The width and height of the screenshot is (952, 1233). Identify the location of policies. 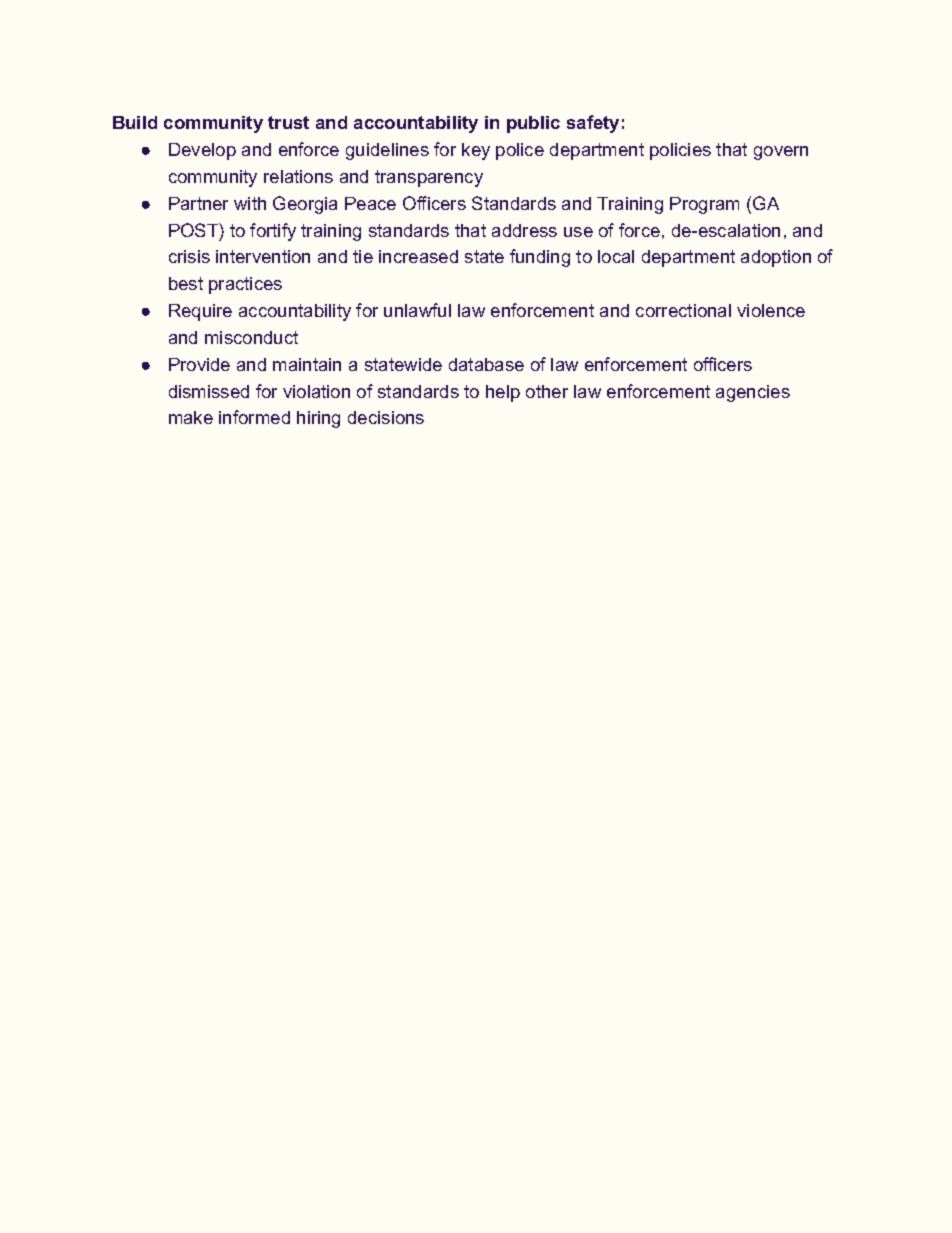
(680, 151).
